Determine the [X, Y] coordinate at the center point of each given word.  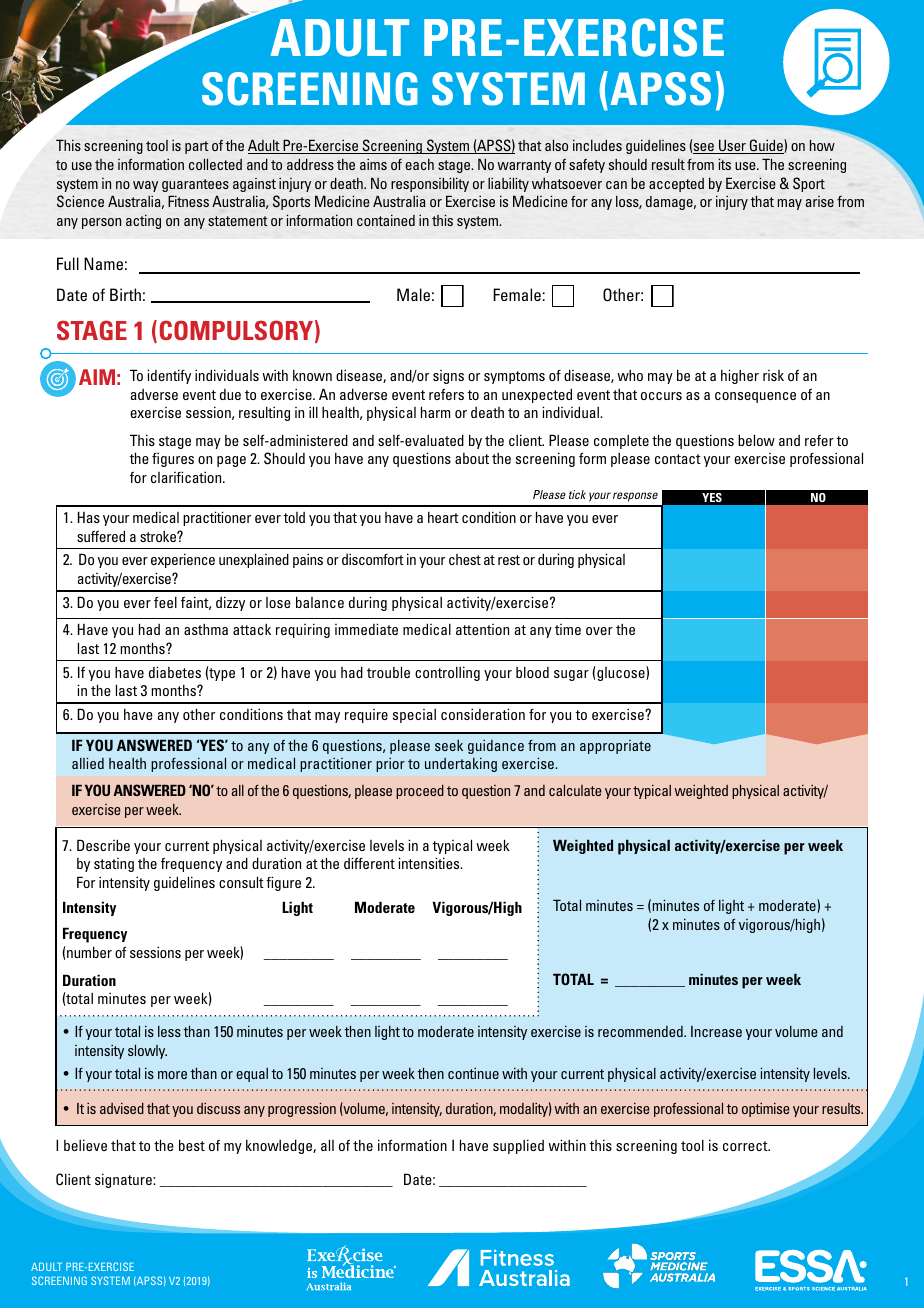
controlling [447, 673]
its [724, 164]
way [145, 186]
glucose [622, 673]
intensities [430, 863]
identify [169, 376]
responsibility [430, 184]
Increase [716, 1031]
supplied [518, 1146]
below [756, 440]
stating [114, 865]
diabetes [175, 672]
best [192, 1145]
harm [435, 412]
